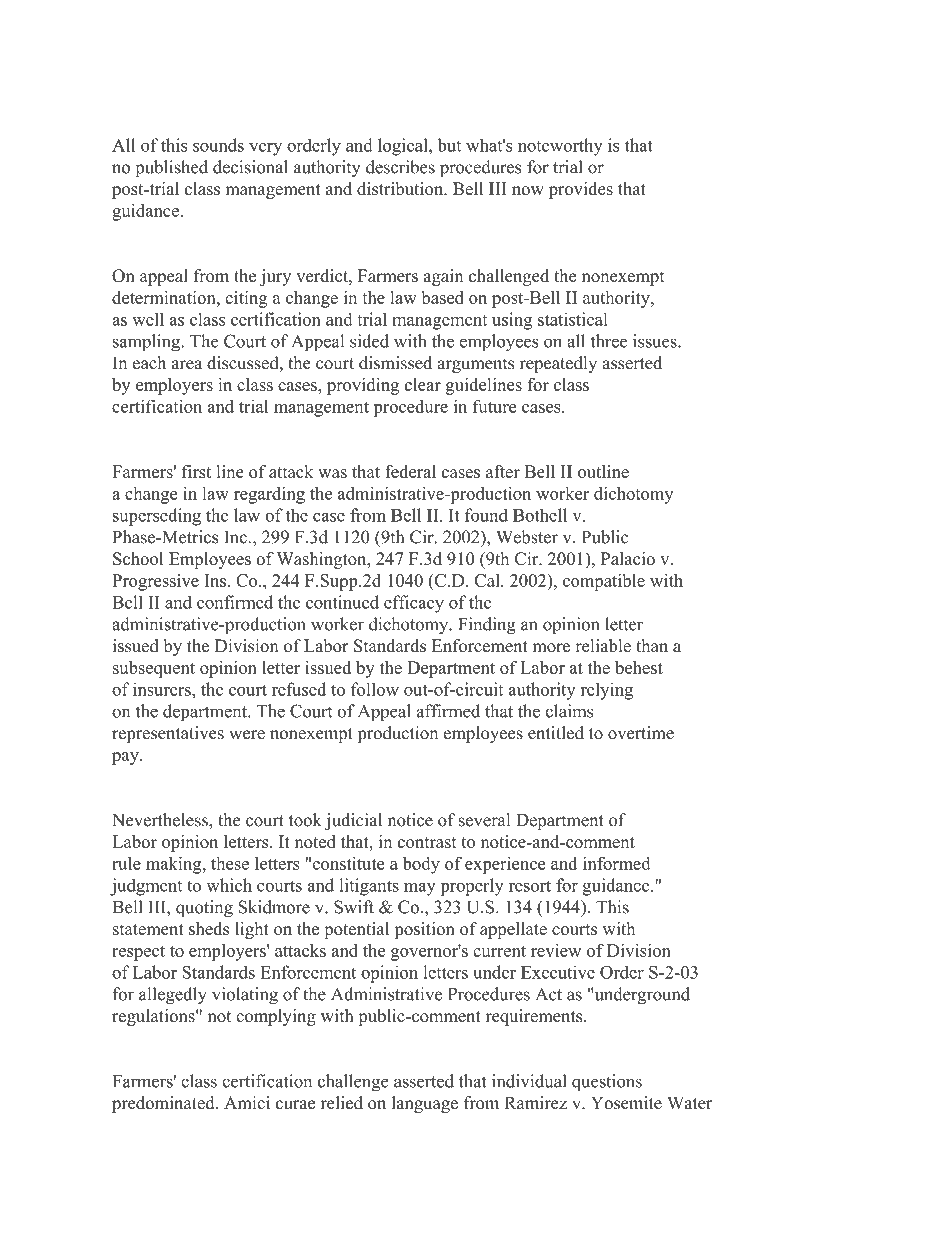  What do you see at coordinates (187, 365) in the page?
I see `area` at bounding box center [187, 365].
